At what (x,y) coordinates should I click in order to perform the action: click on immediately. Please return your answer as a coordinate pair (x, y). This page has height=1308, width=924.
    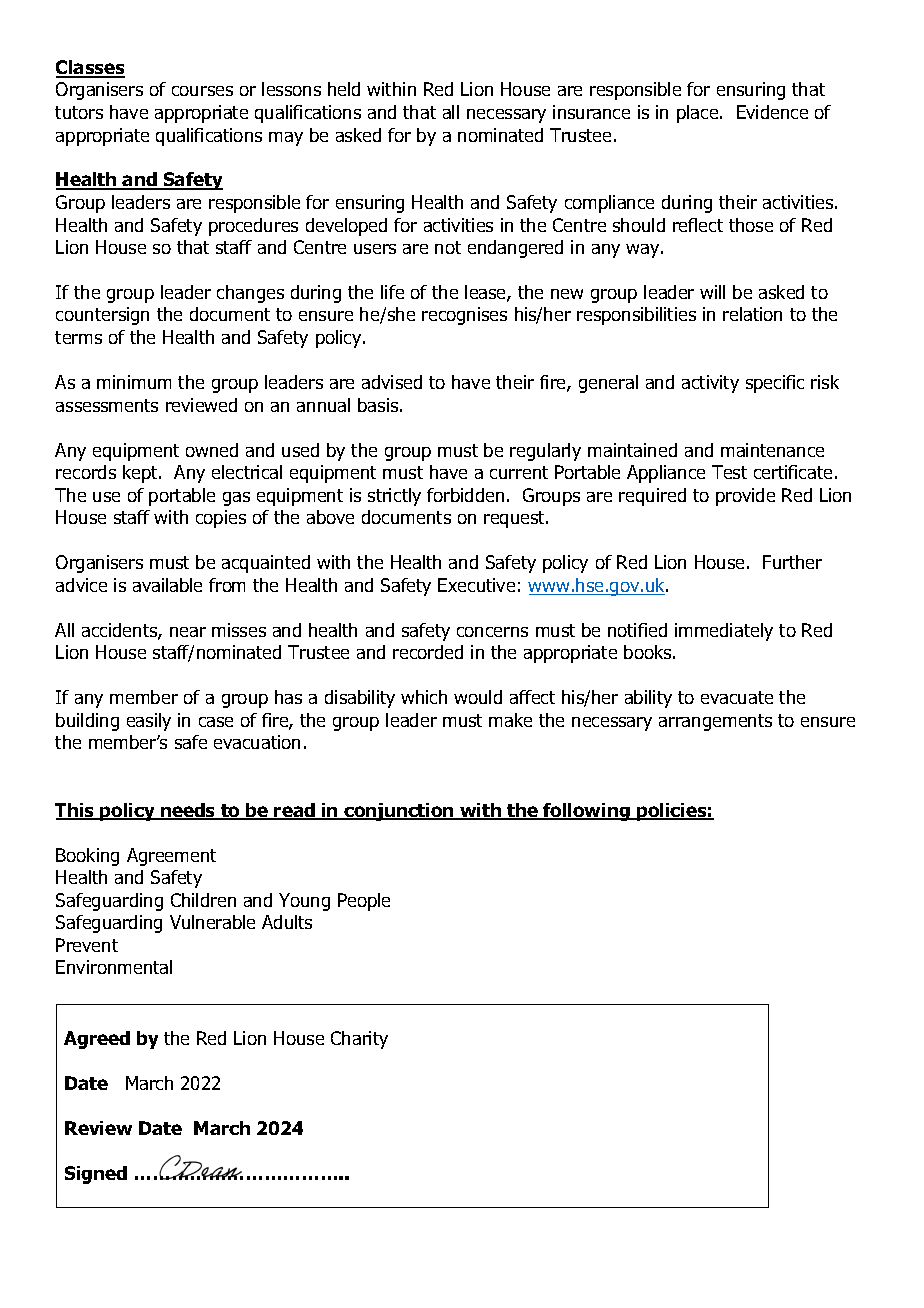
    Looking at the image, I should click on (724, 632).
